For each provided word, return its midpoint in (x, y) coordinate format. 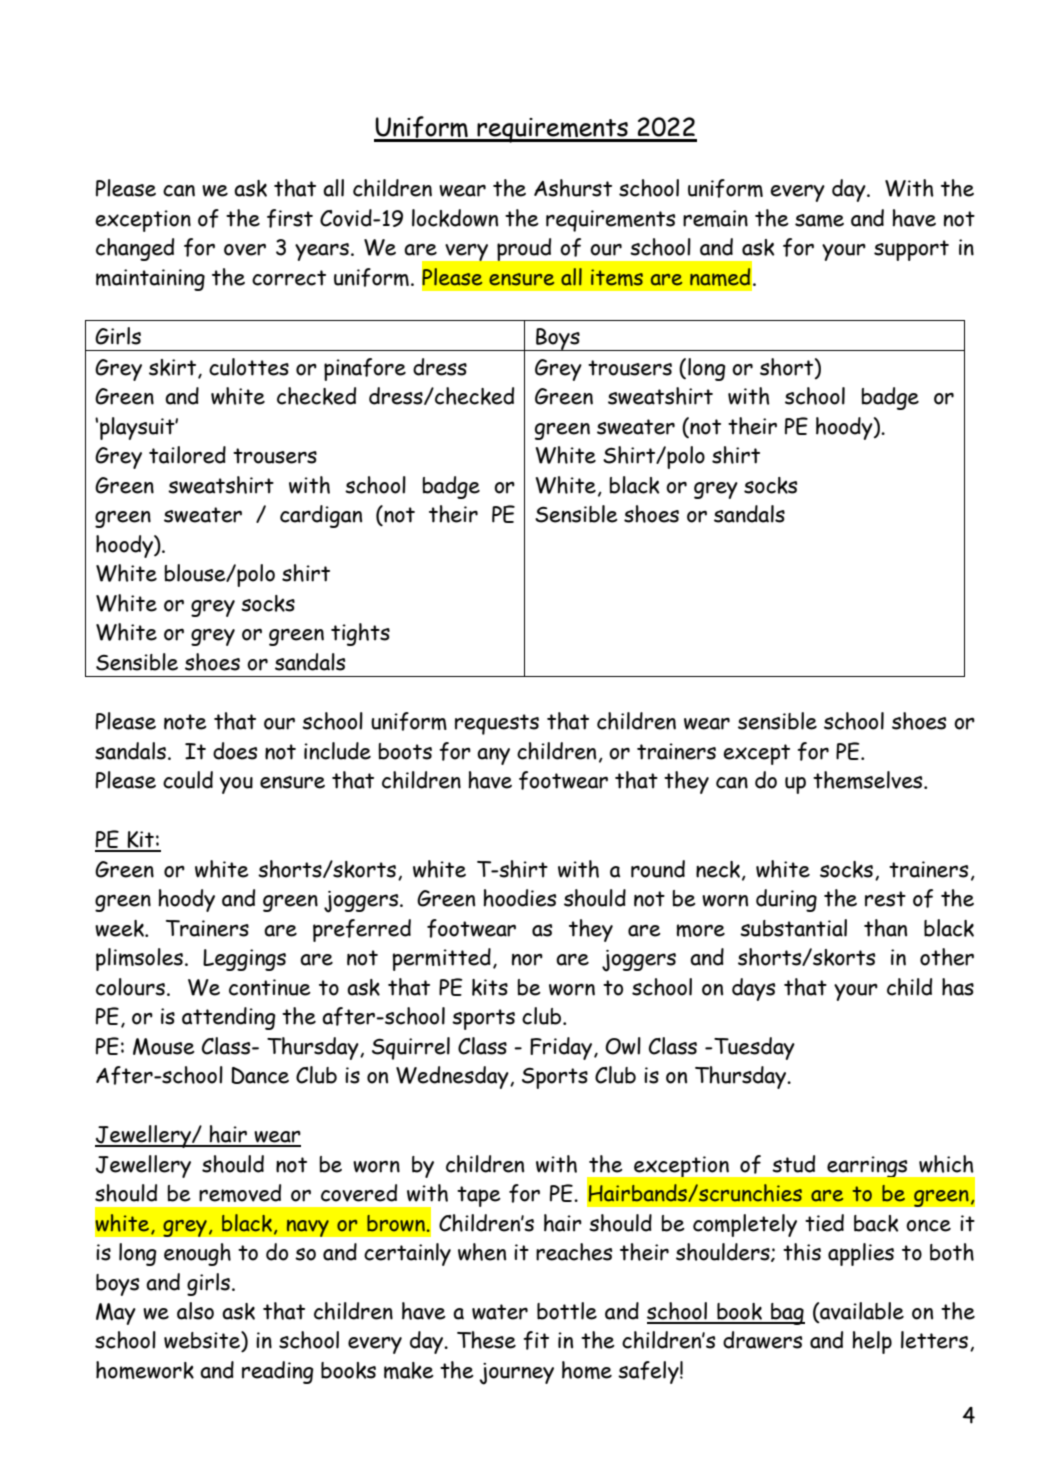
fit (536, 1340)
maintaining (150, 280)
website (203, 1341)
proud (524, 249)
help (872, 1342)
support (911, 250)
